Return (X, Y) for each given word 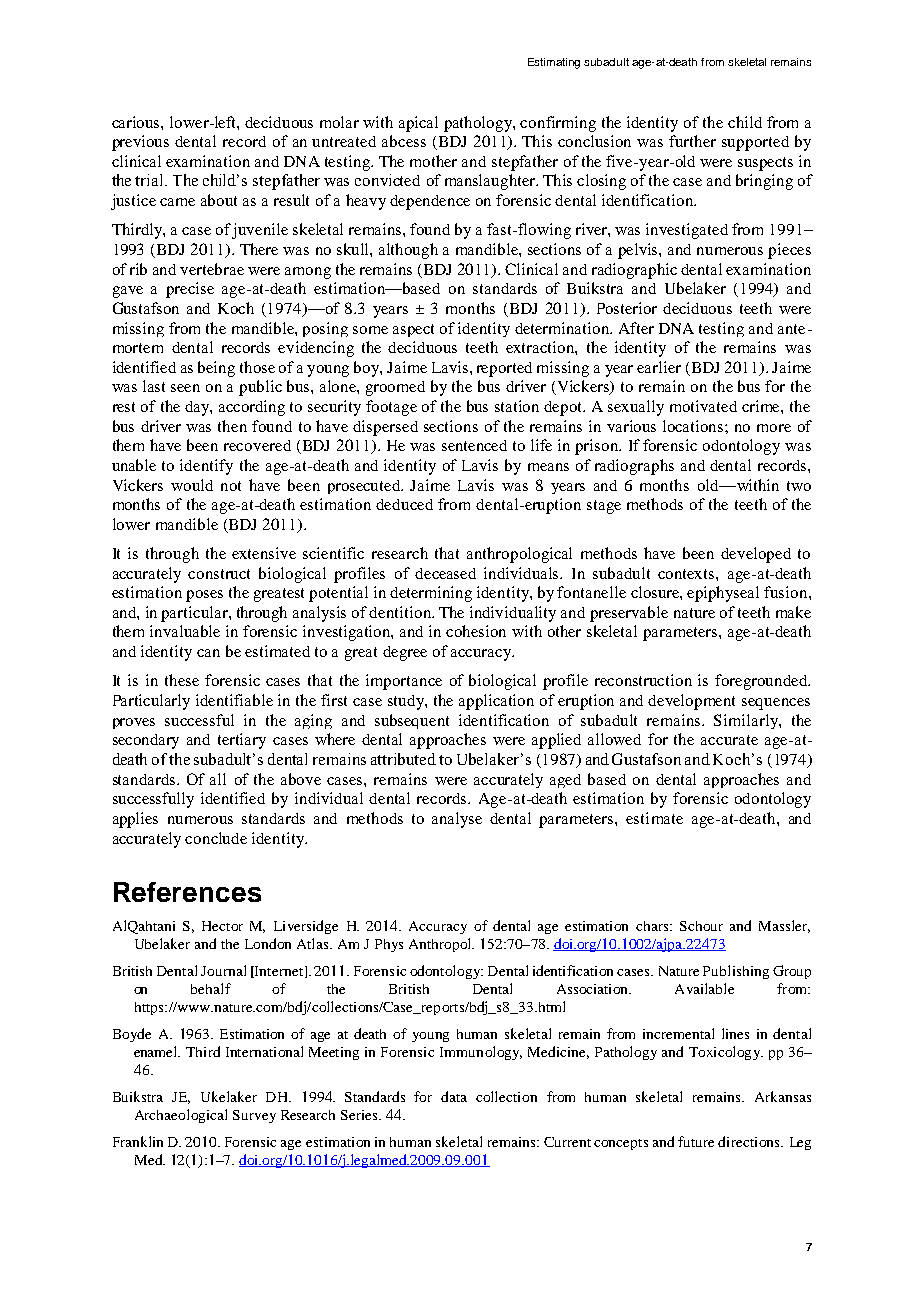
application (496, 702)
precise (190, 290)
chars (652, 926)
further (692, 141)
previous (140, 143)
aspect (413, 330)
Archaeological (181, 1116)
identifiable (234, 700)
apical (418, 124)
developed (756, 555)
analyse (457, 820)
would (192, 485)
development (691, 702)
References (187, 892)
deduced (404, 504)
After (636, 328)
